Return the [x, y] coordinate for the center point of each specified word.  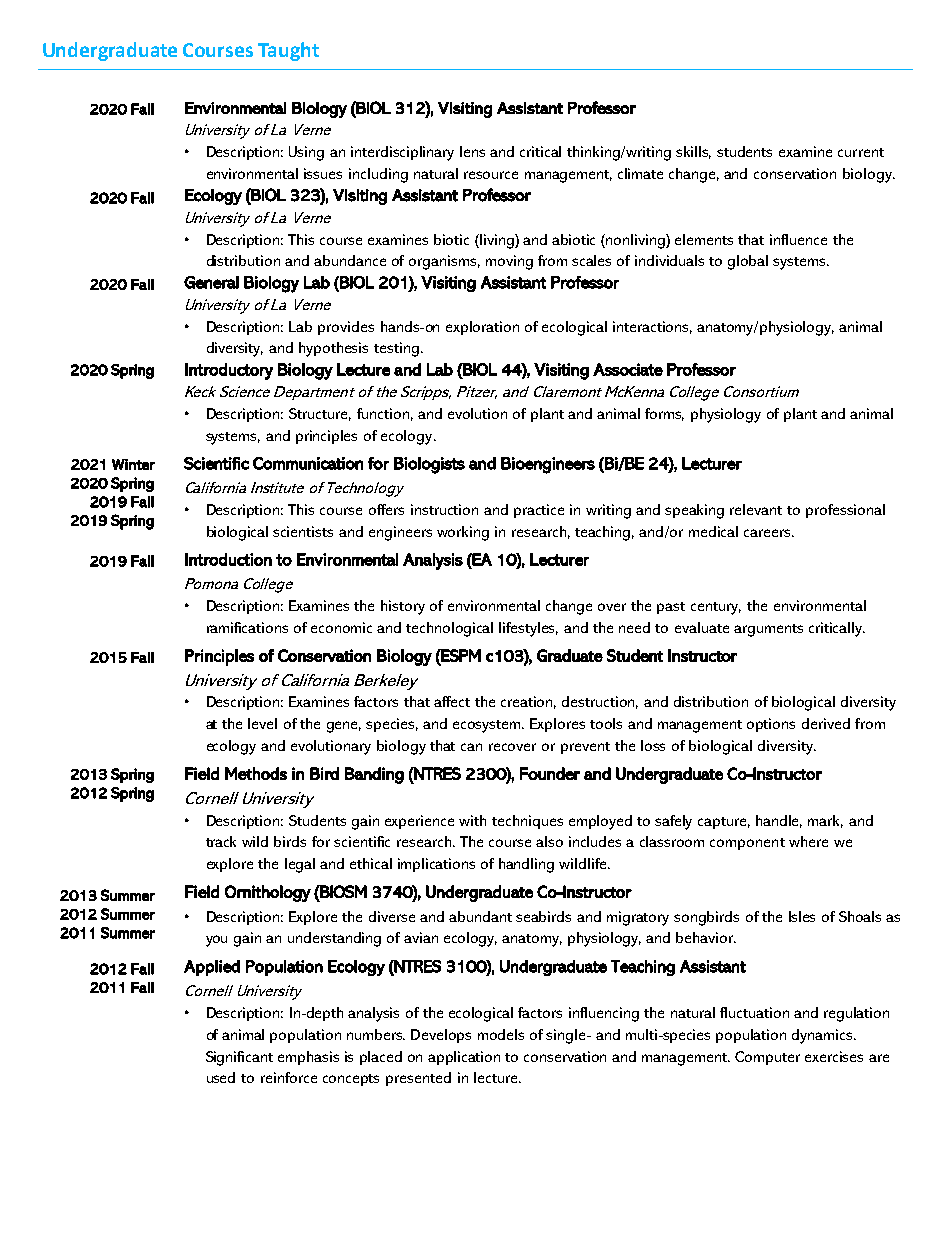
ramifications [247, 627]
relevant [756, 509]
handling [526, 865]
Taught [288, 51]
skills [693, 152]
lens [472, 151]
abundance [350, 260]
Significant [239, 1058]
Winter [133, 464]
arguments [768, 630]
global [748, 262]
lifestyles [528, 629]
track [221, 841]
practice [539, 511]
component [747, 844]
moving [509, 262]
